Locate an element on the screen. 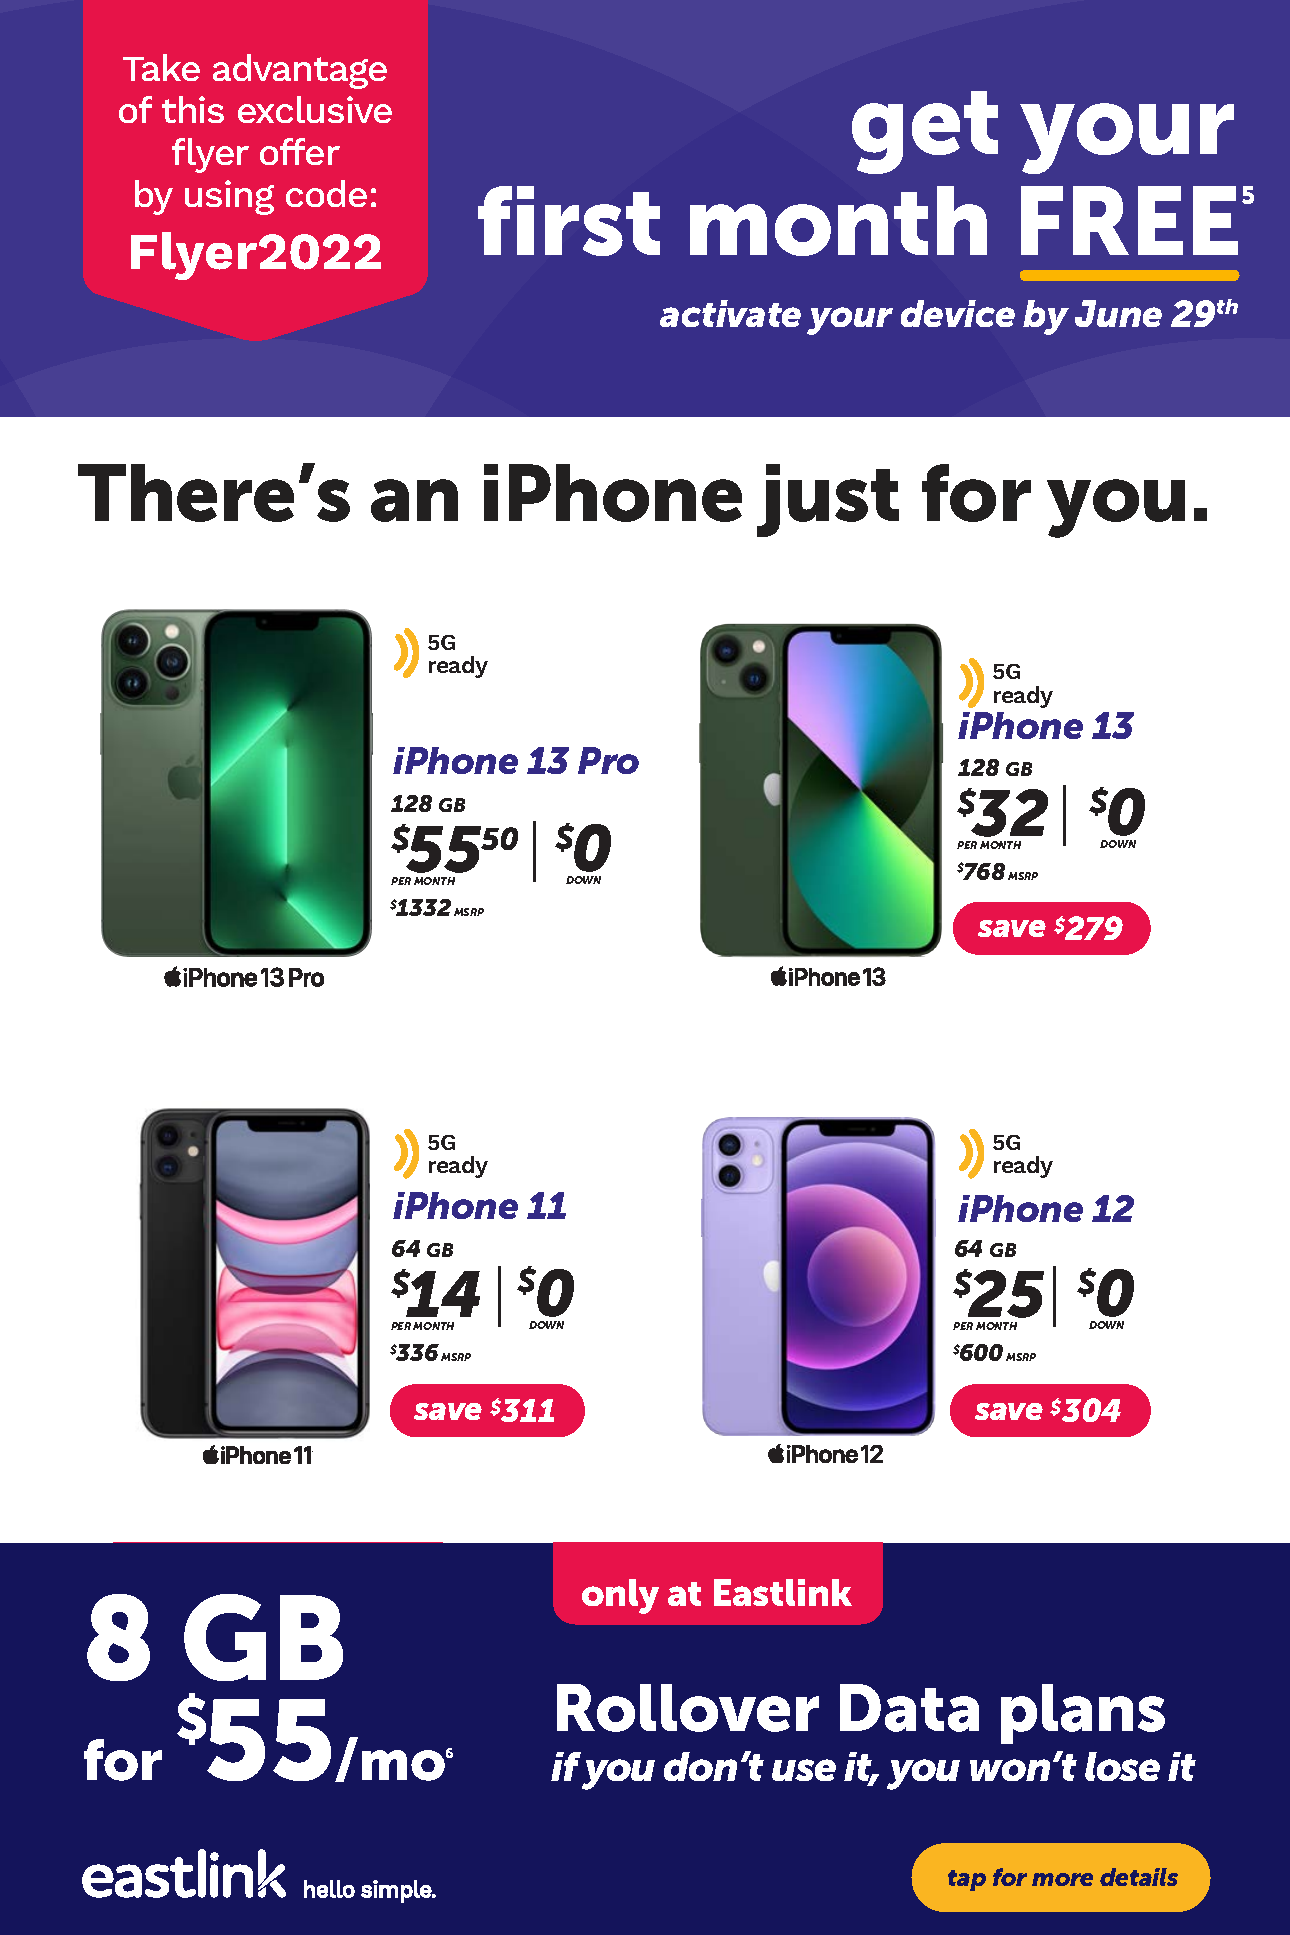 The width and height of the screenshot is (1290, 1935). code is located at coordinates (326, 193).
